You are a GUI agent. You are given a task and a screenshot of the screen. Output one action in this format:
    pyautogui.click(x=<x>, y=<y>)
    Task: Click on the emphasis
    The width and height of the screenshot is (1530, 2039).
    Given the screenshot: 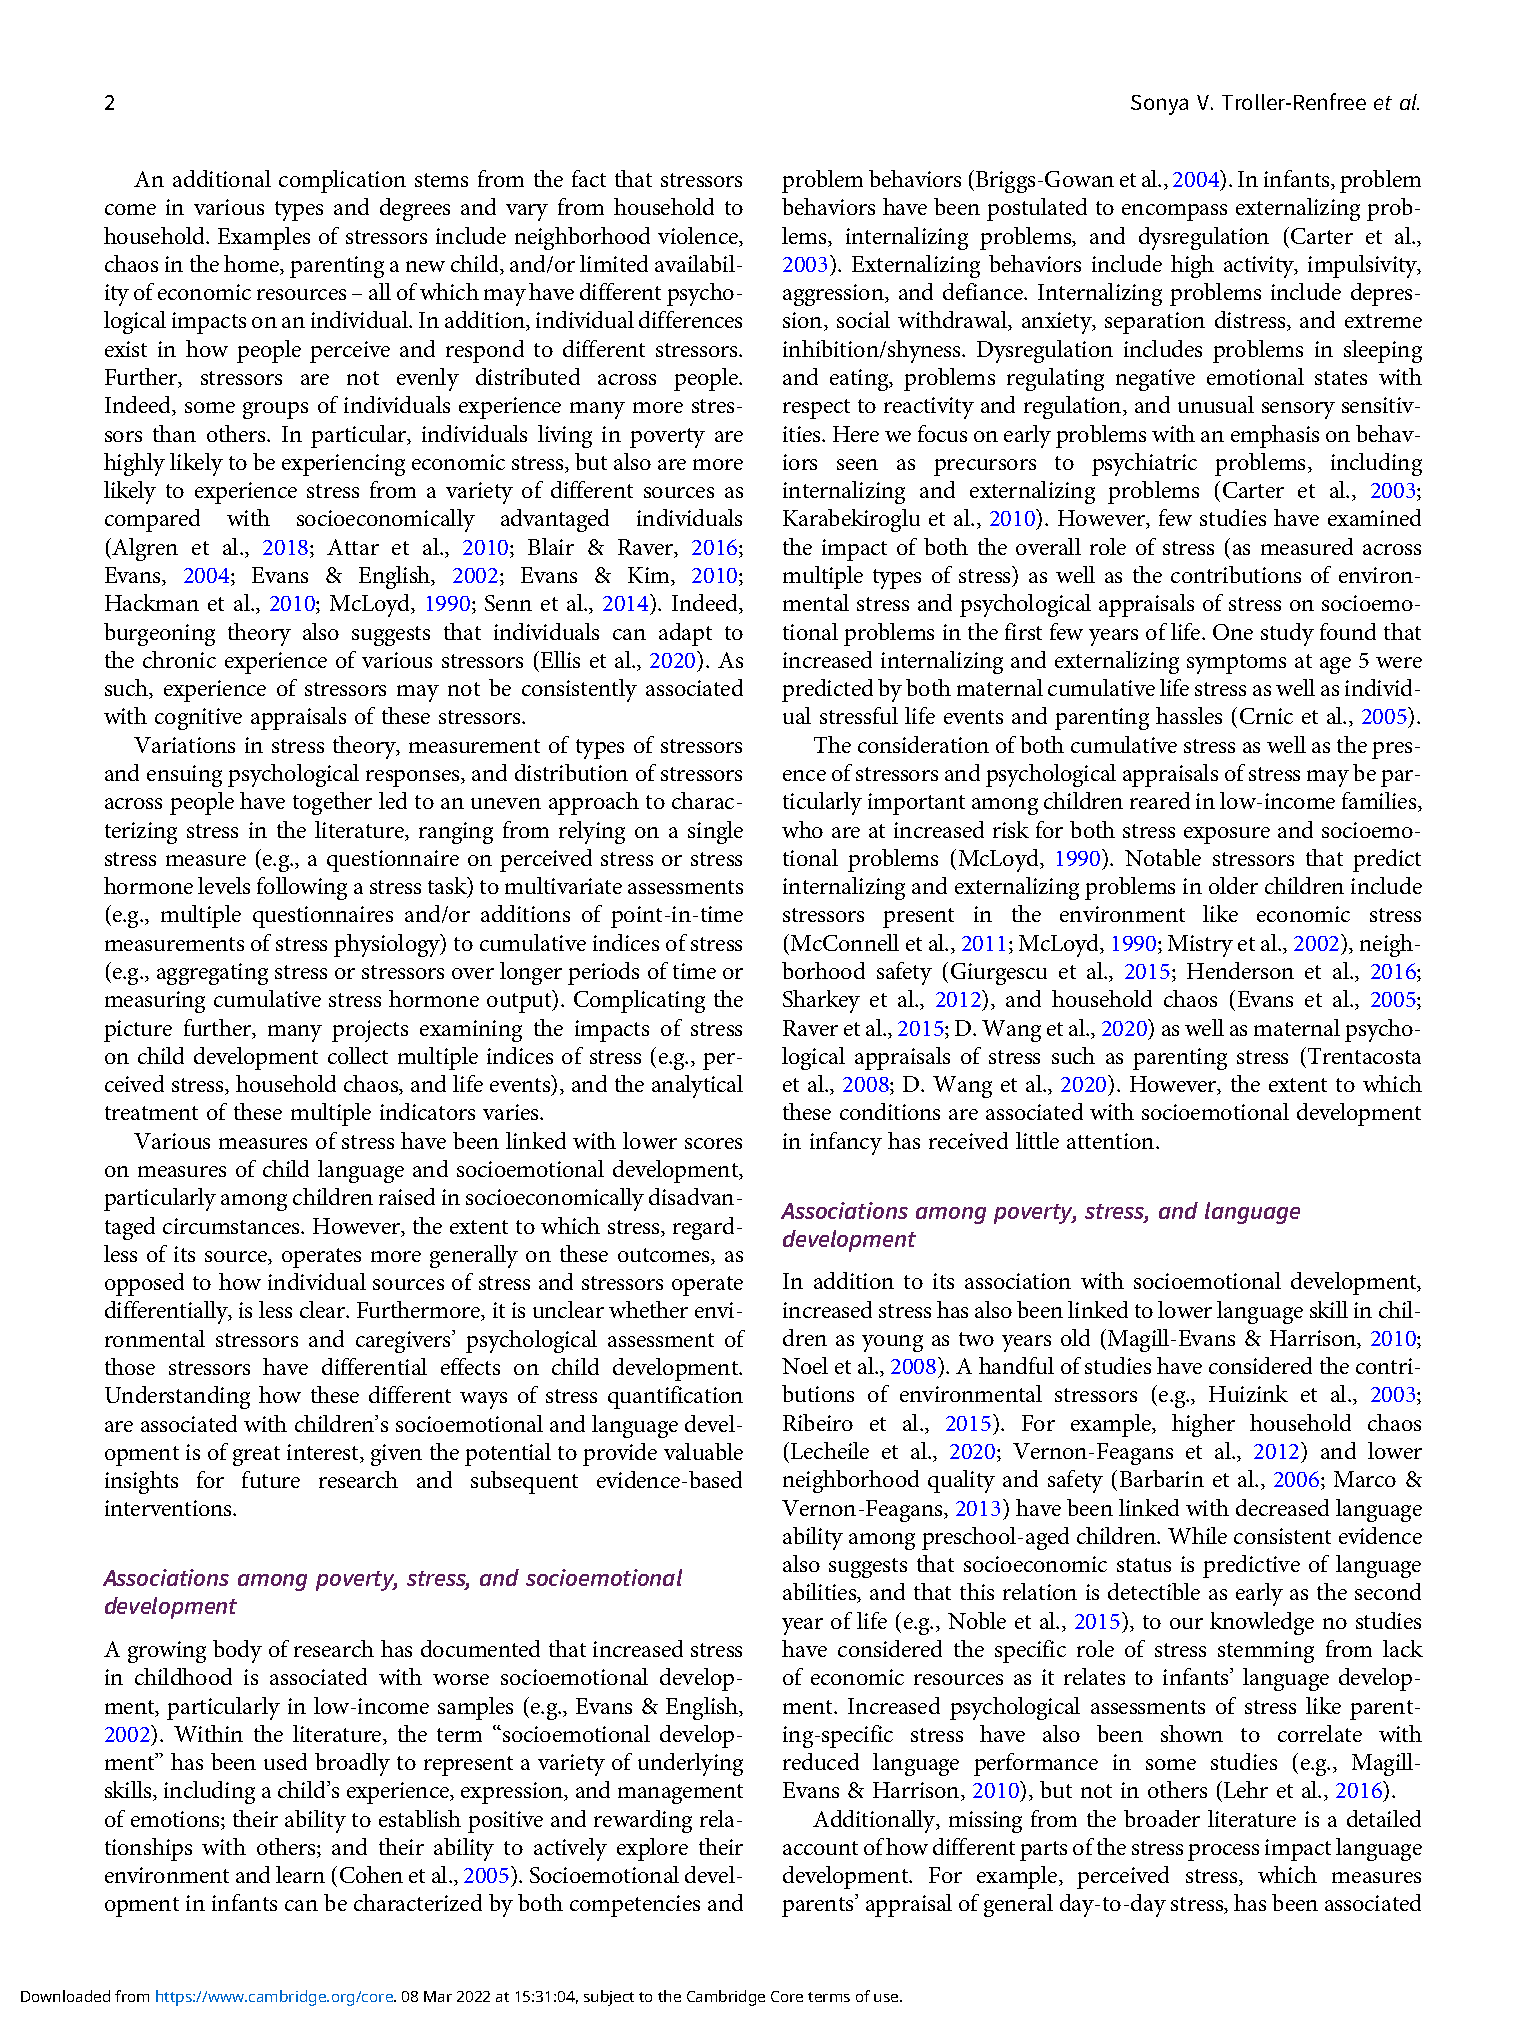 What is the action you would take?
    pyautogui.click(x=1275, y=436)
